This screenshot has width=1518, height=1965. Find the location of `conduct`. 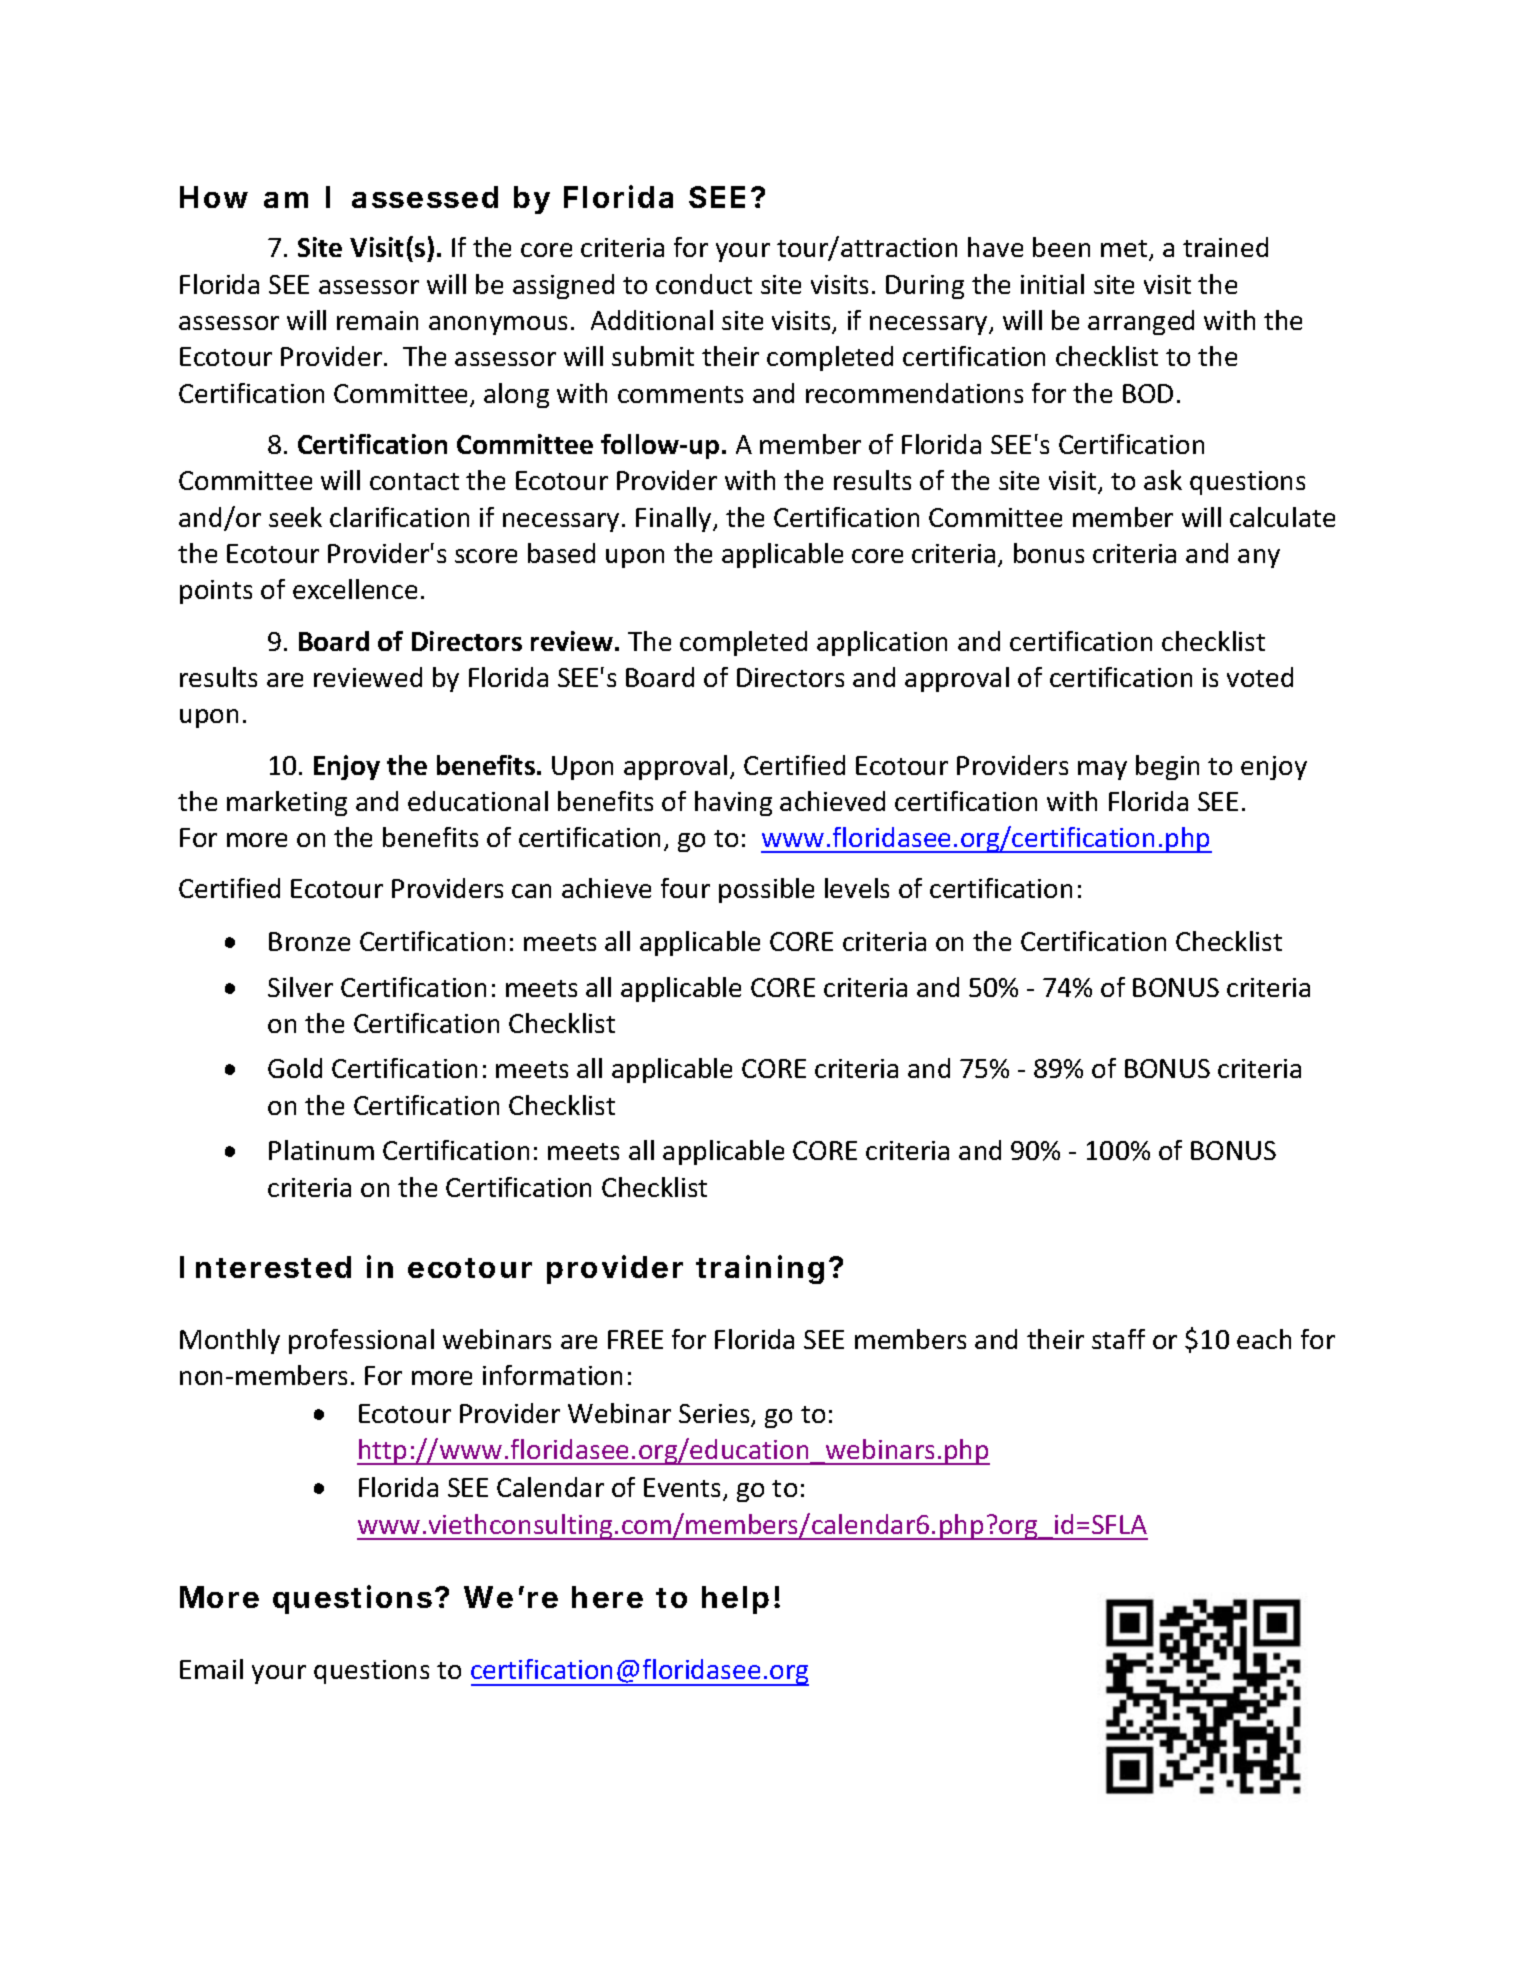

conduct is located at coordinates (704, 284).
